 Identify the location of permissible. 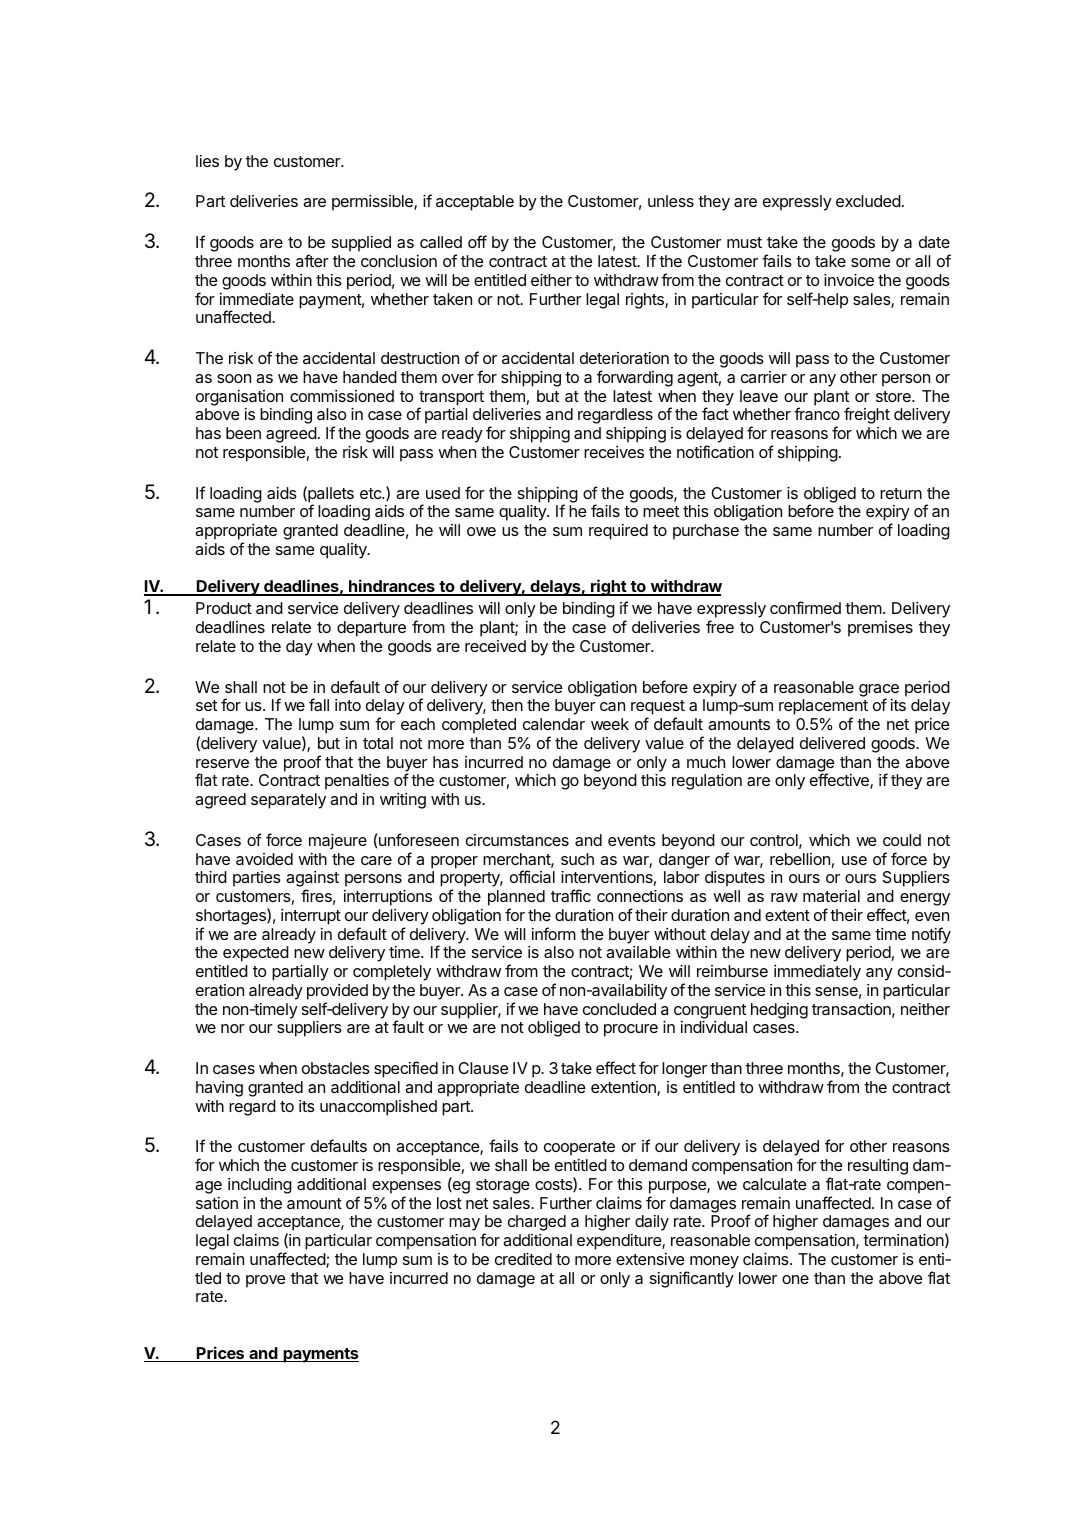
(373, 203).
